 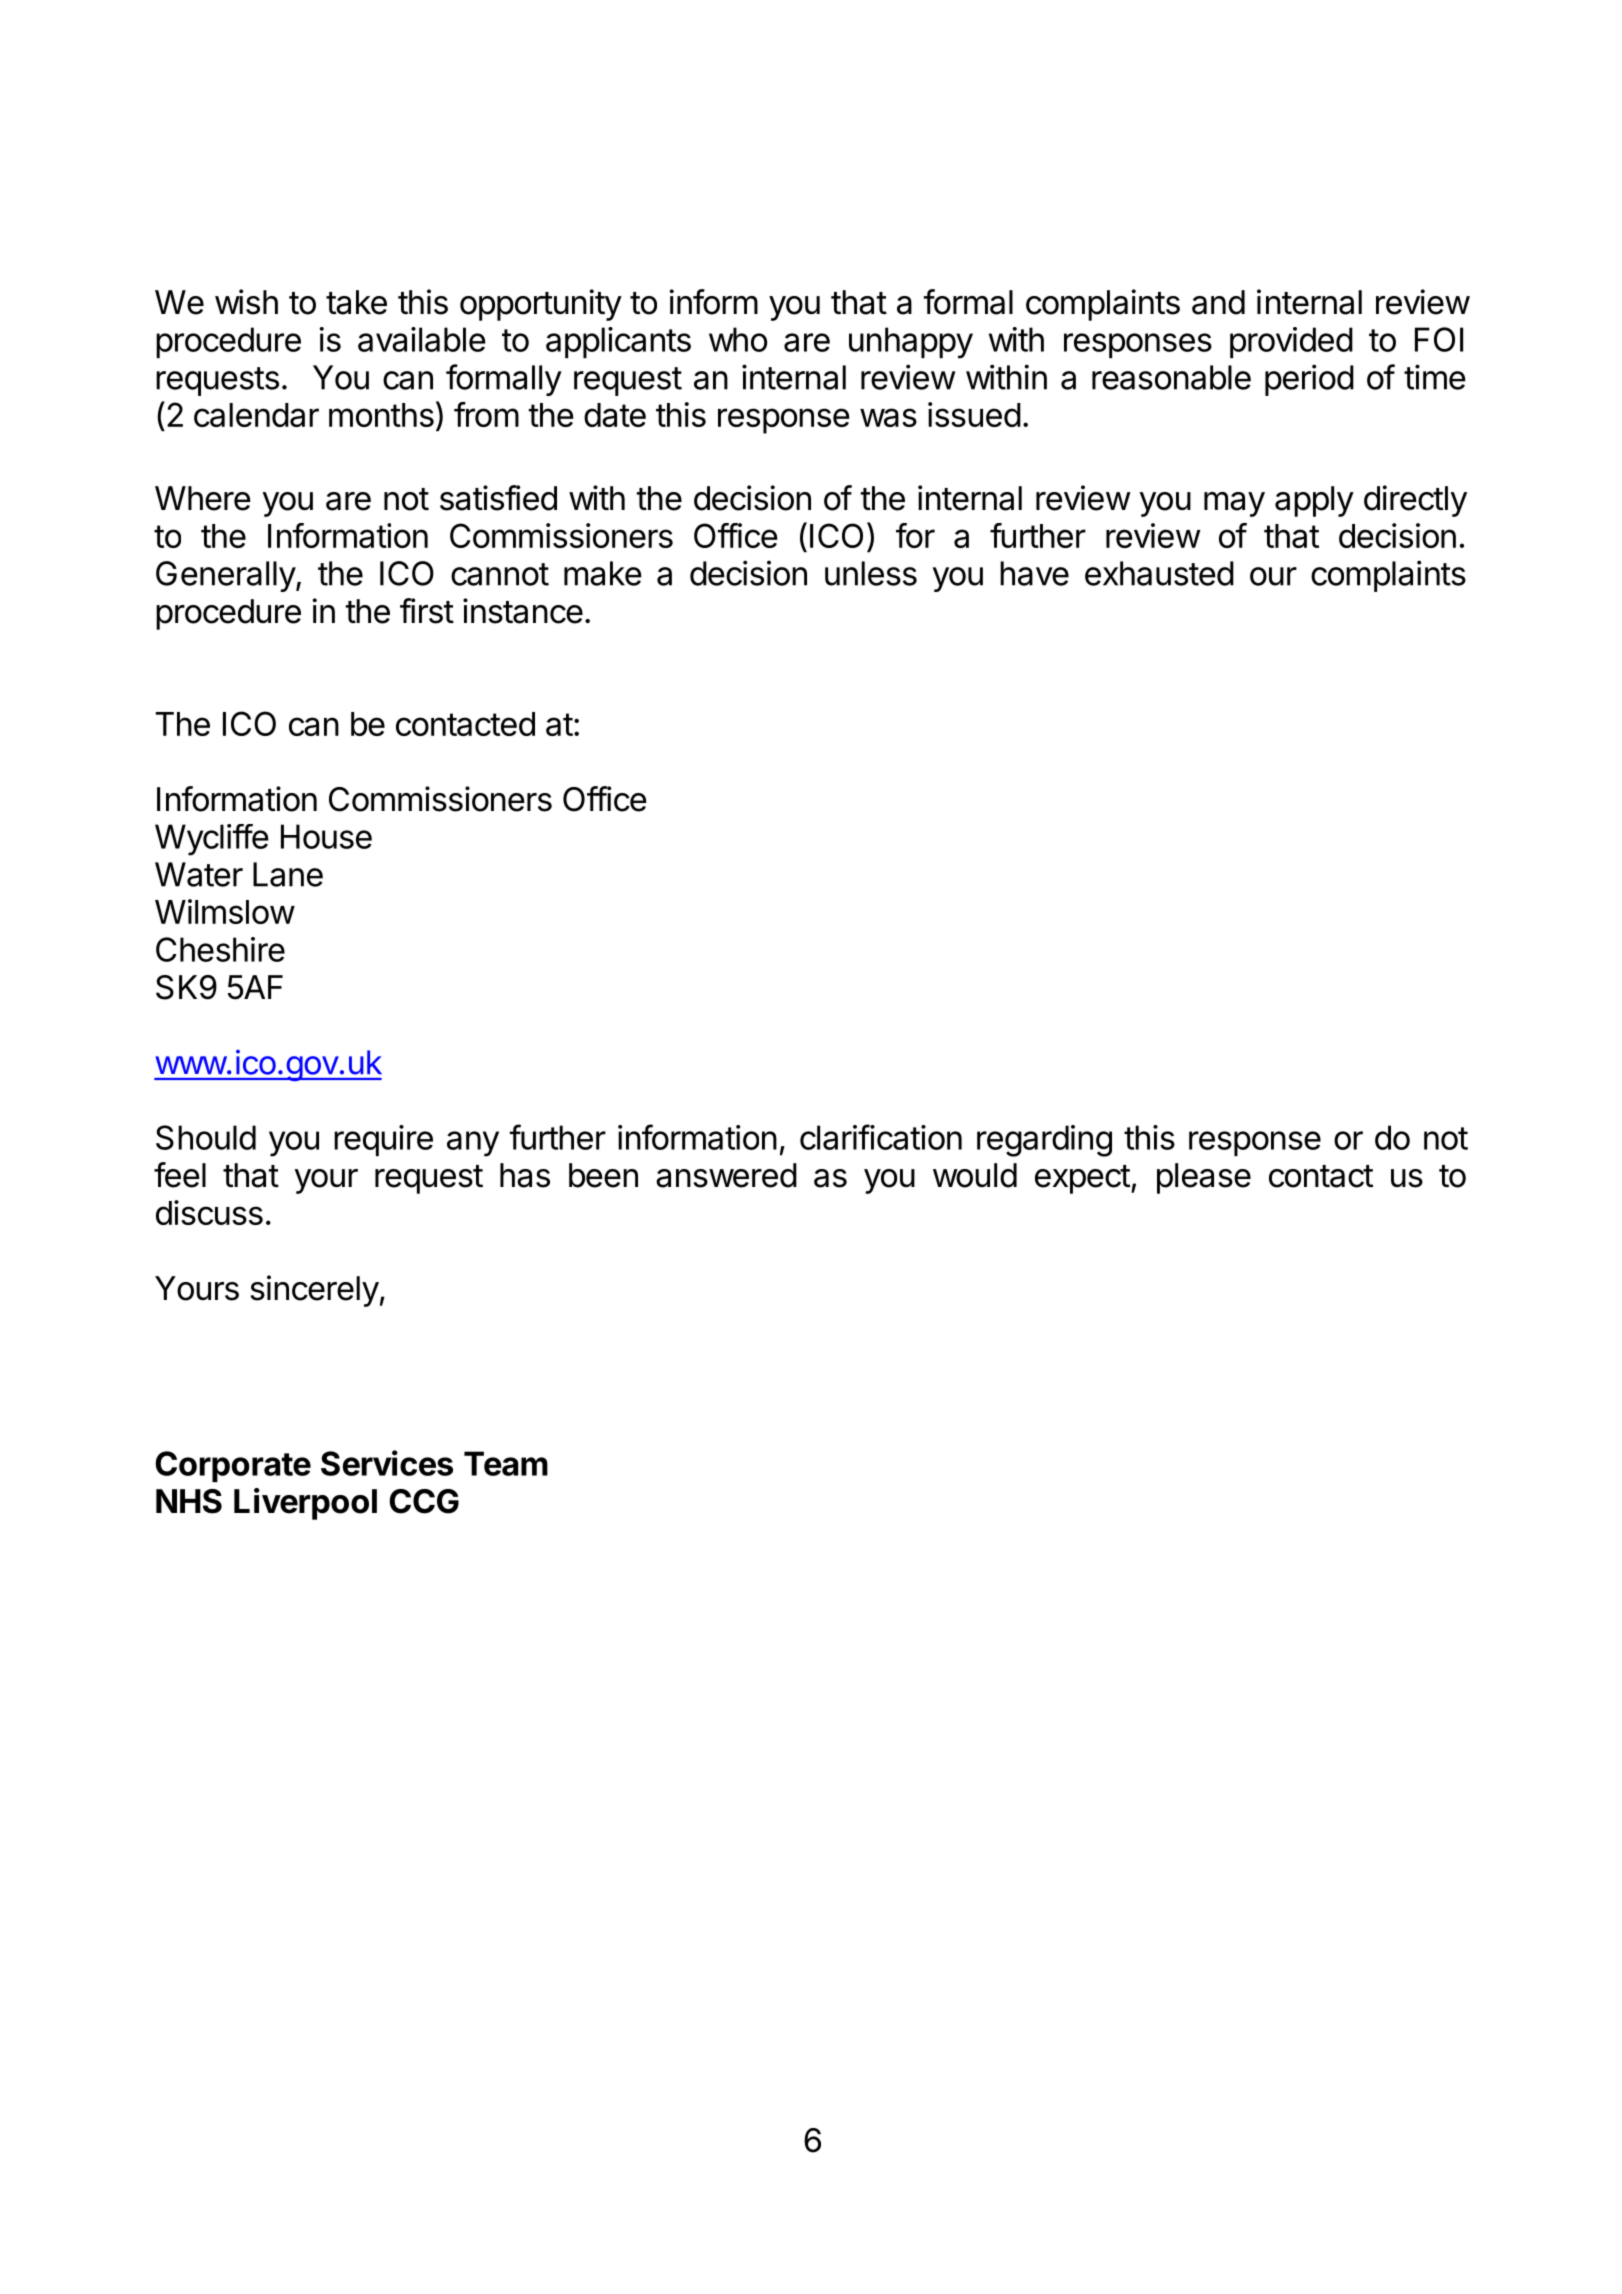 What do you see at coordinates (1159, 573) in the image?
I see `exhausted` at bounding box center [1159, 573].
